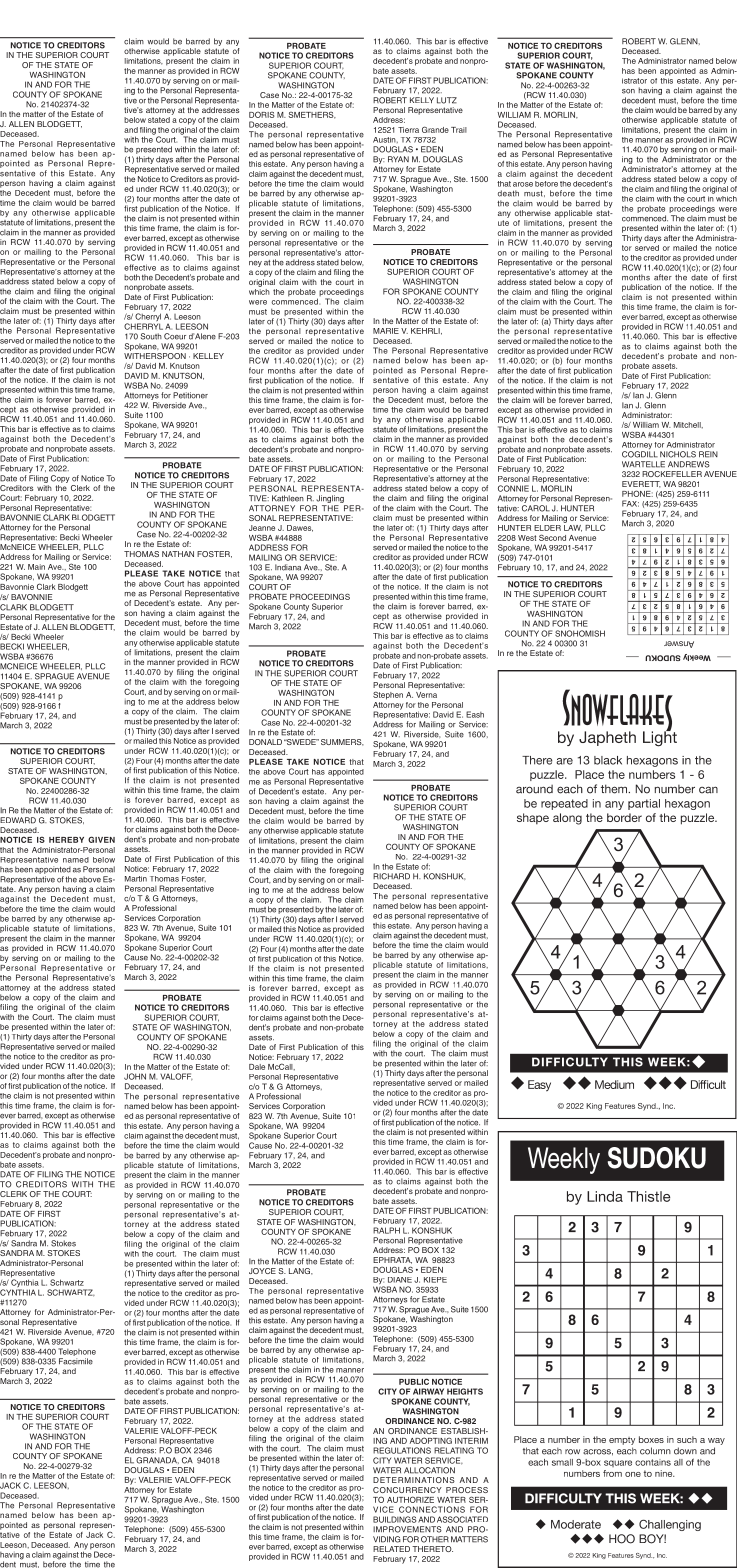 This screenshot has width=737, height=1568. I want to click on arose, so click(523, 184).
